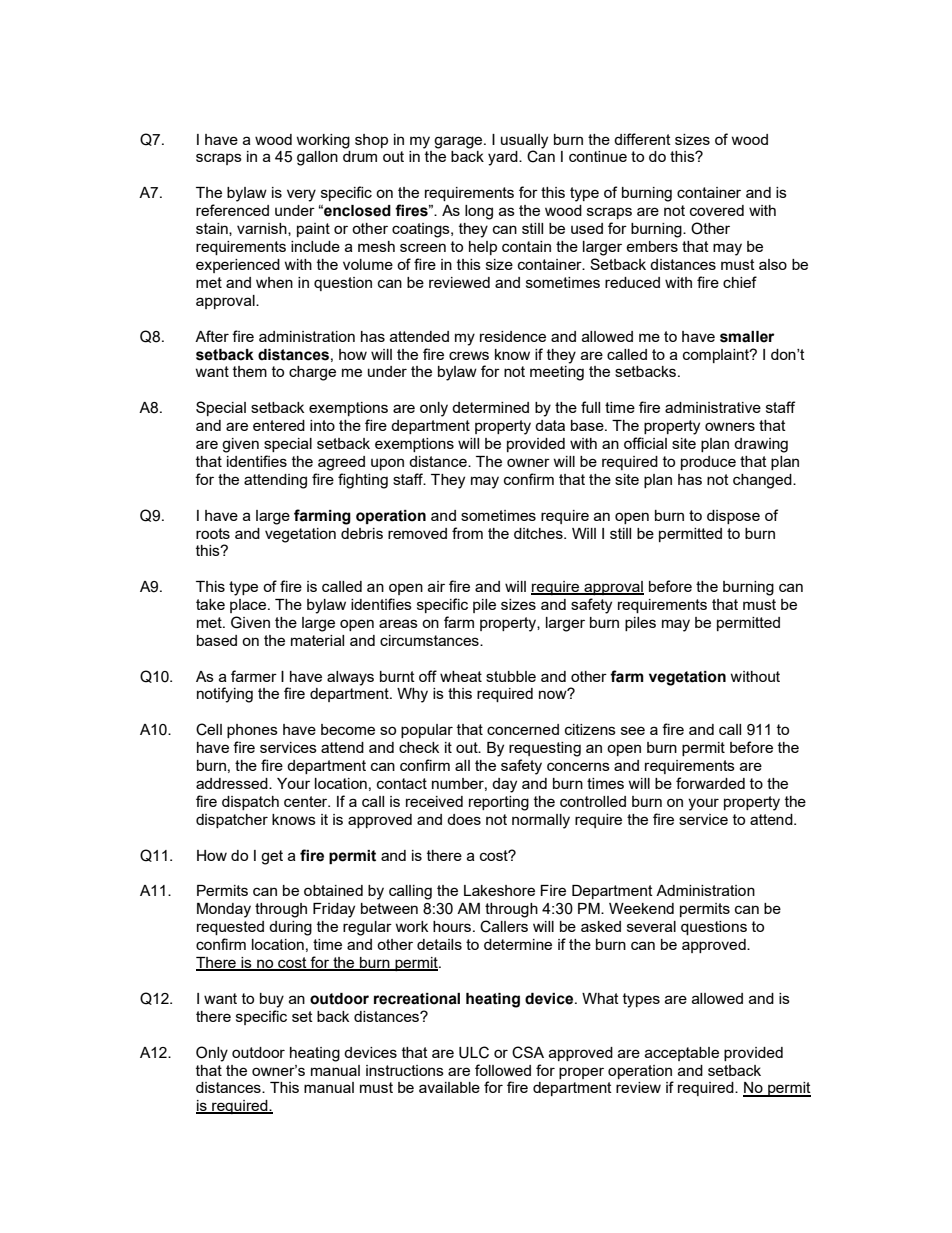 The image size is (952, 1233). I want to click on from, so click(467, 533).
